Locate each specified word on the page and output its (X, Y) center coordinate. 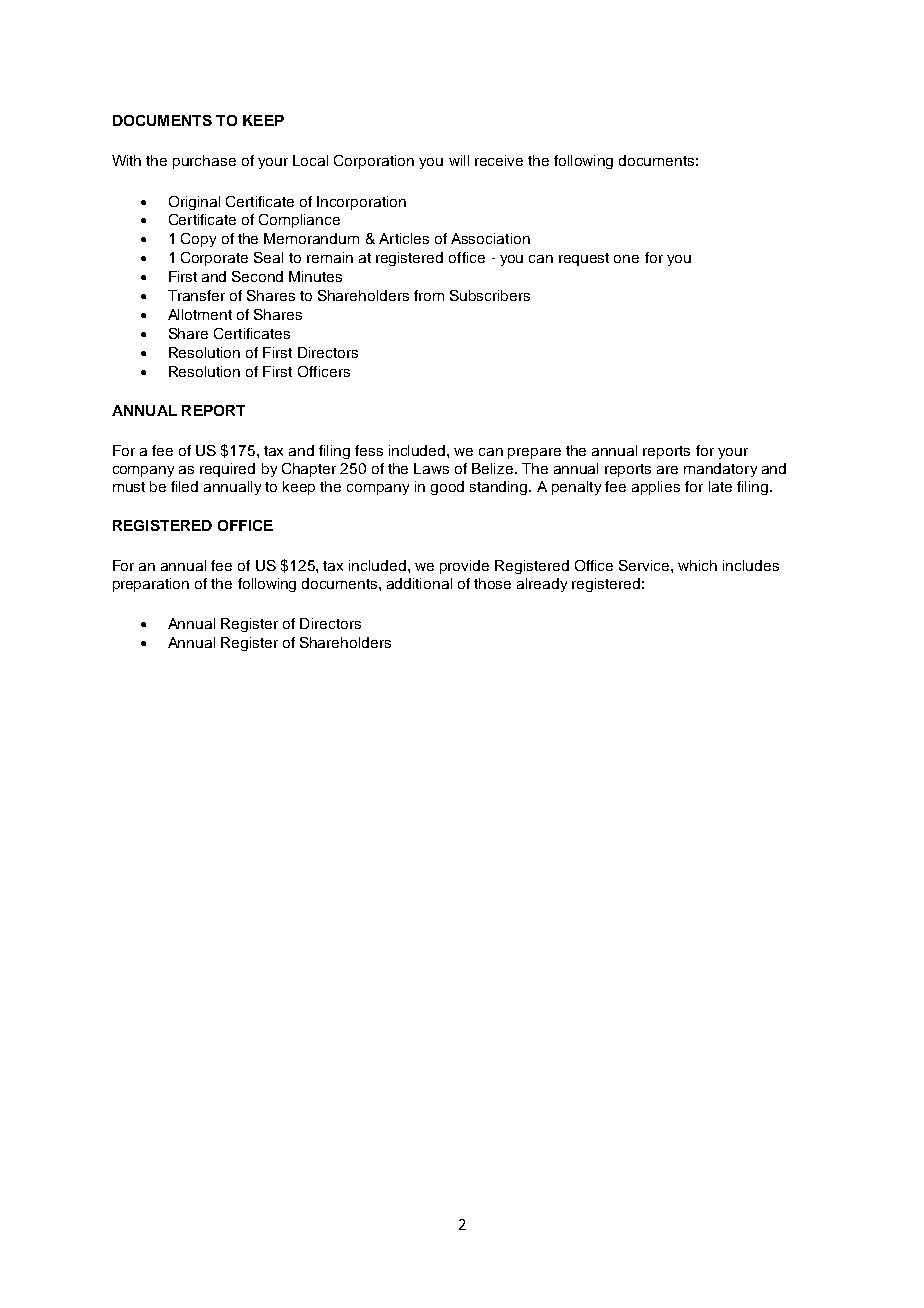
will (459, 160)
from (429, 295)
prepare (534, 453)
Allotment (200, 314)
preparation (151, 585)
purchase (204, 162)
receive (499, 160)
